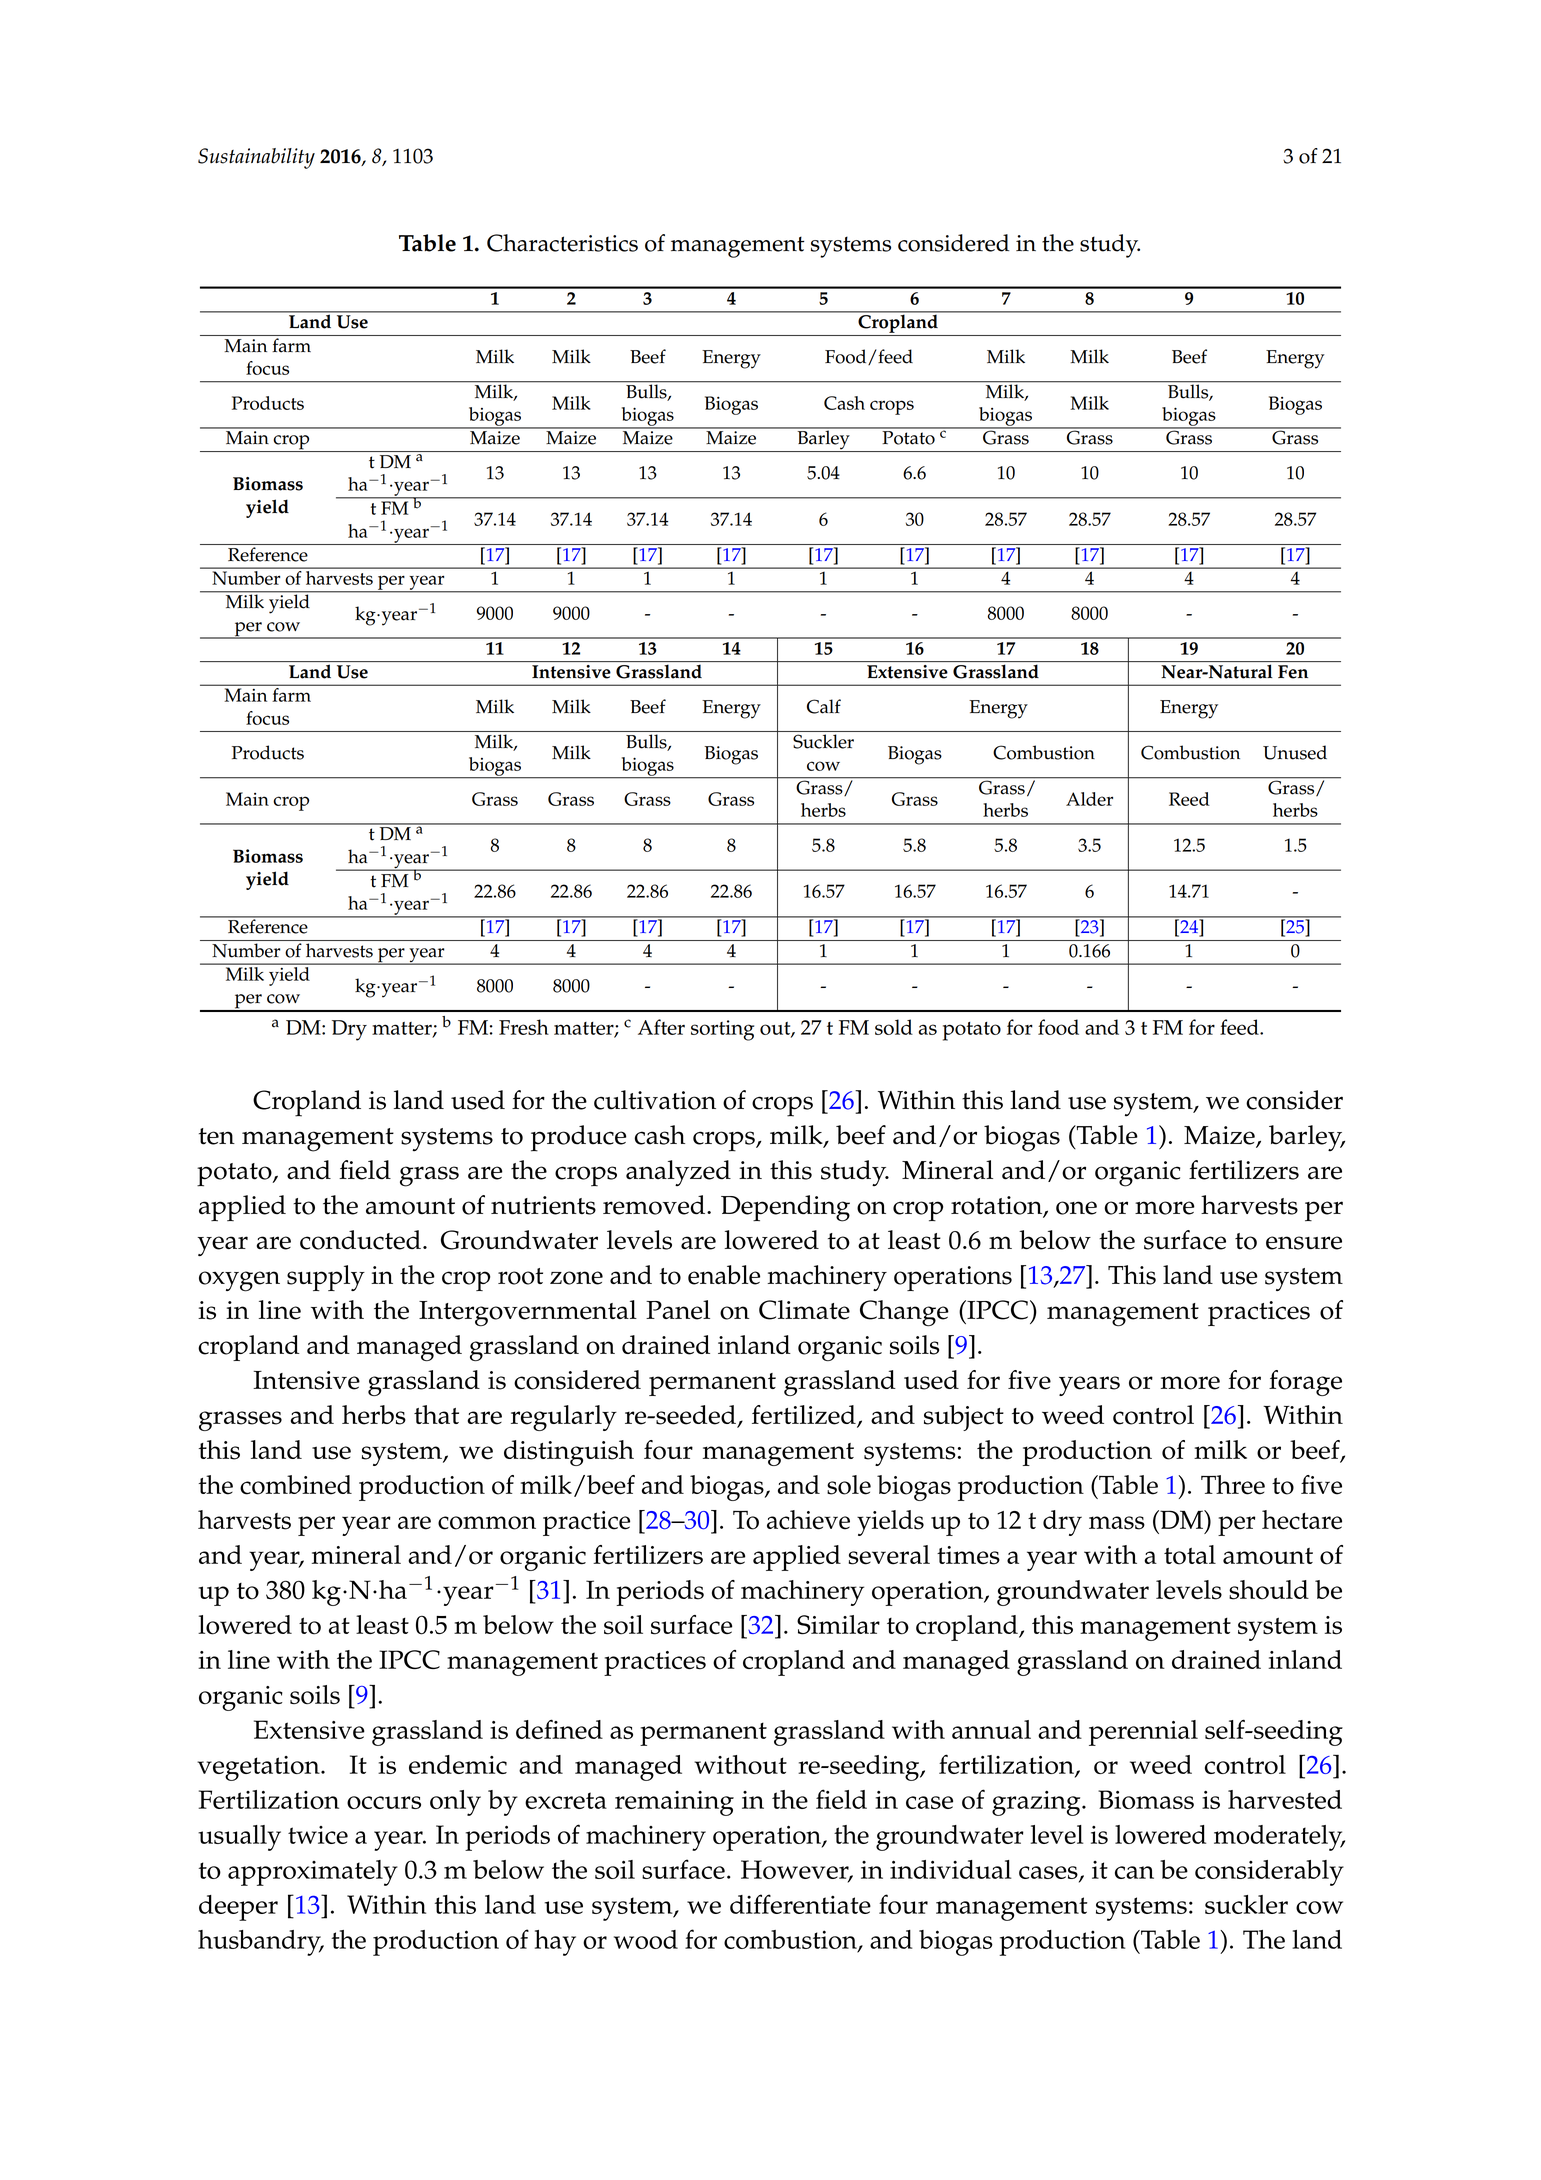  I want to click on approximately, so click(313, 1873).
